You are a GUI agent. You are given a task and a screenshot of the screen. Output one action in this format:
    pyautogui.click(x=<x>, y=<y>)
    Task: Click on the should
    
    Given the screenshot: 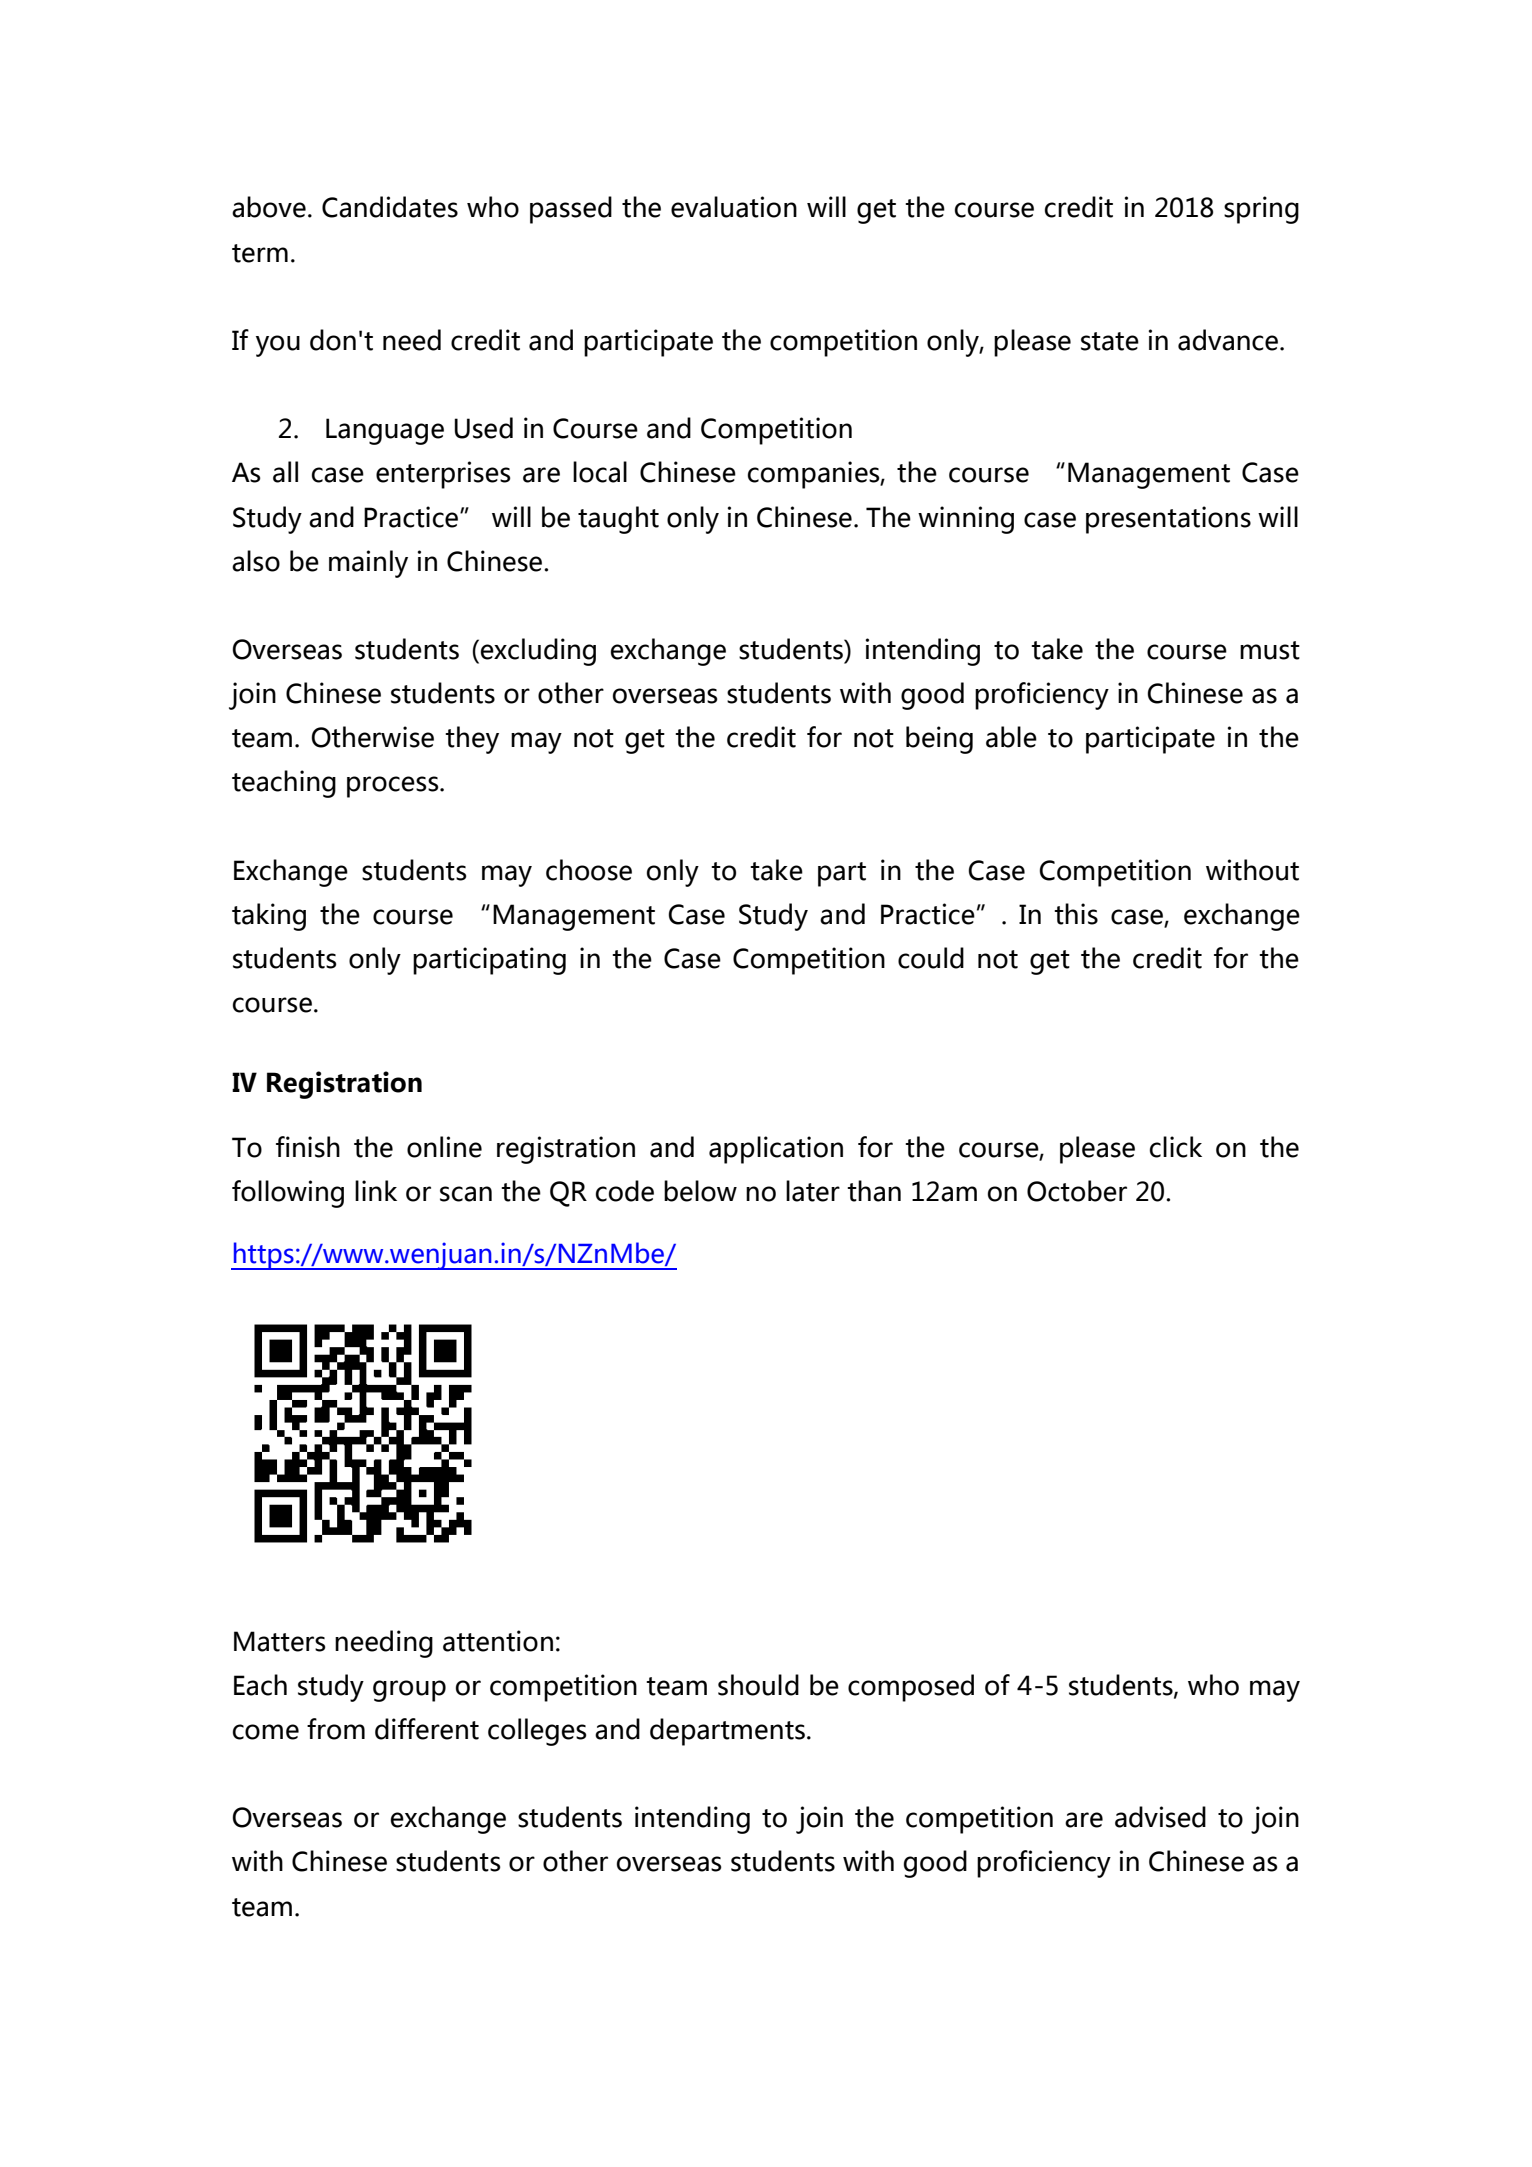 What is the action you would take?
    pyautogui.click(x=758, y=1685)
